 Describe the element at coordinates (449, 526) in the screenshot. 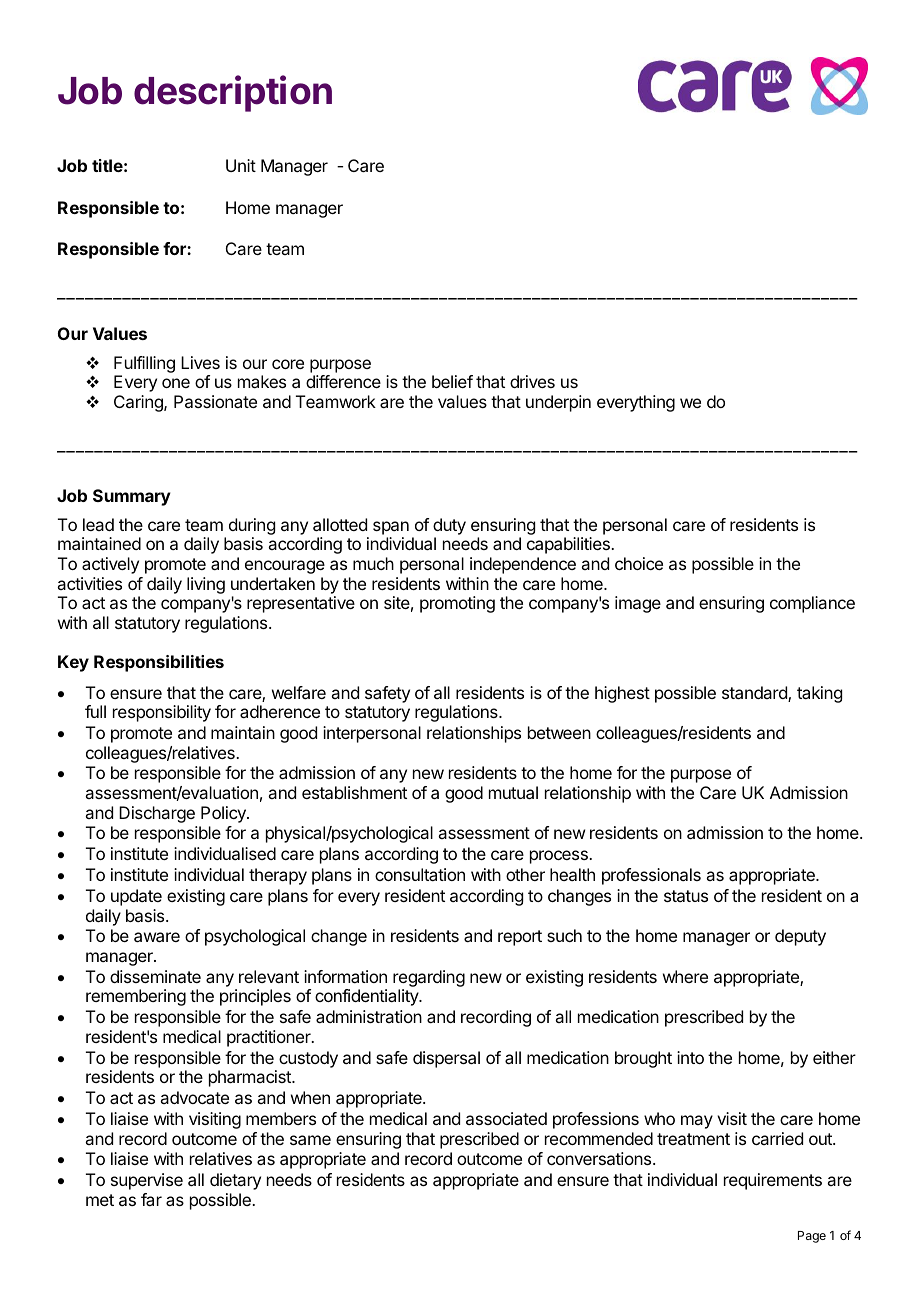

I see `duty` at that location.
